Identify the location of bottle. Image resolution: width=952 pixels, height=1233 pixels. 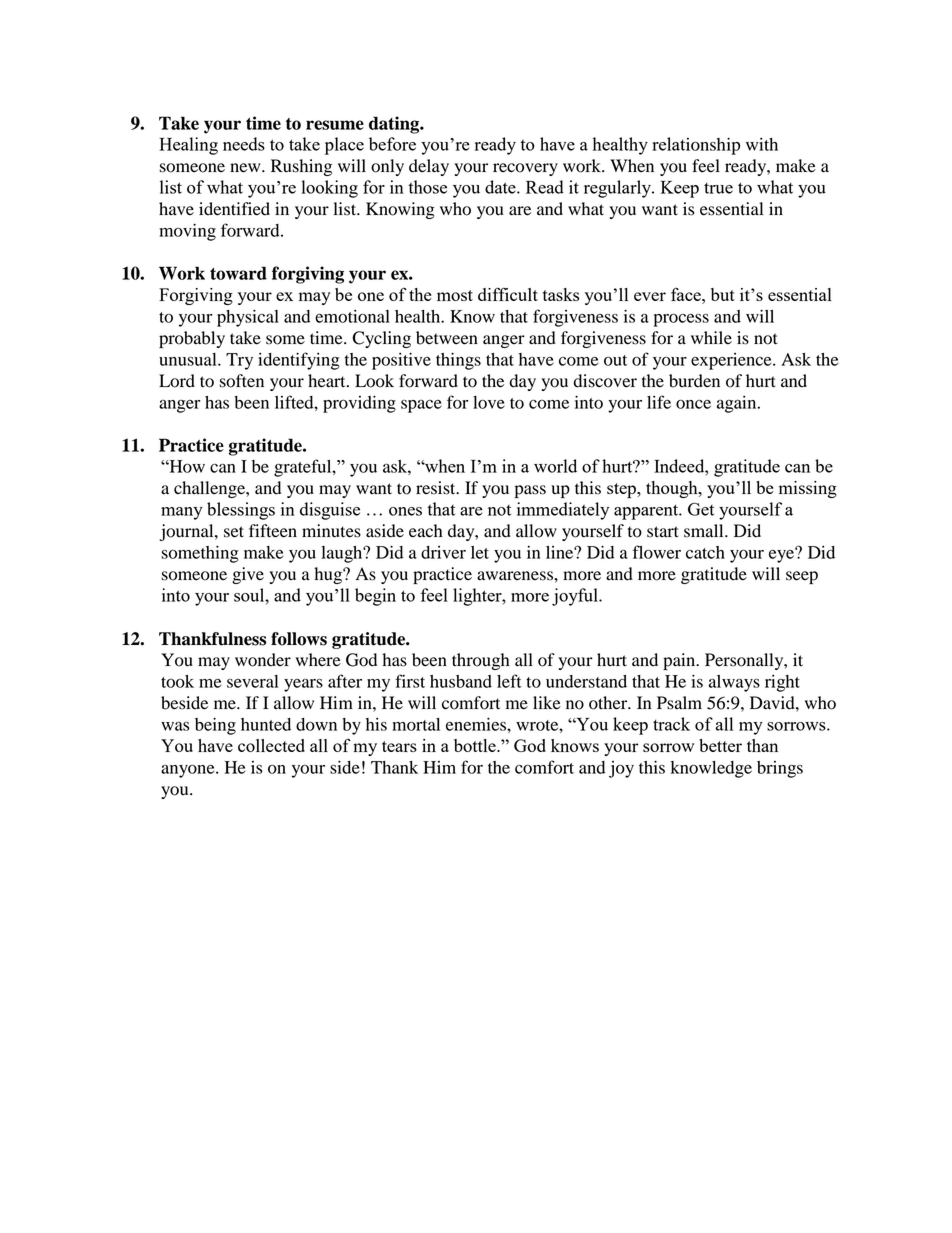
(476, 745).
